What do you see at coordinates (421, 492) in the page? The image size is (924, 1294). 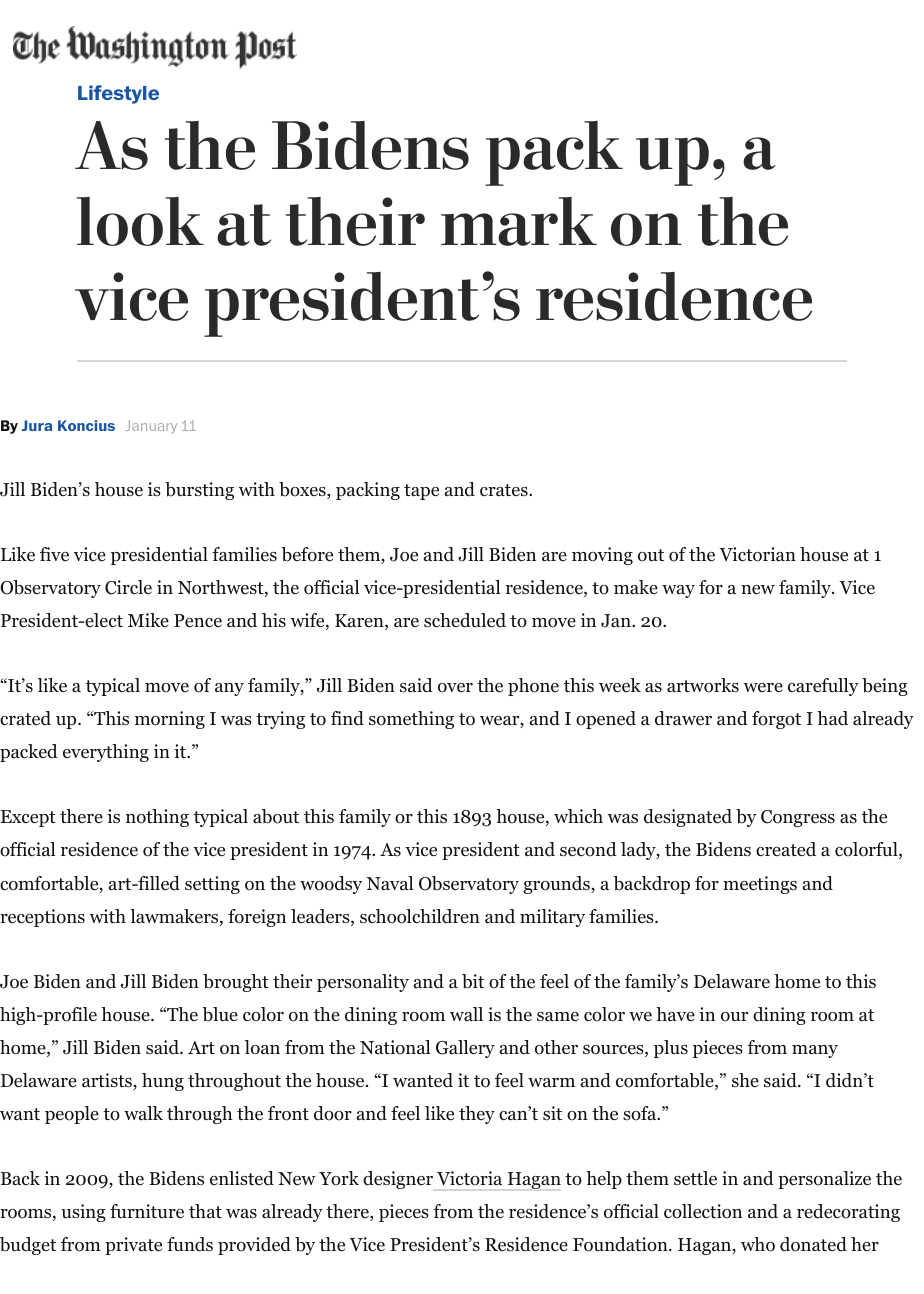 I see `tape` at bounding box center [421, 492].
